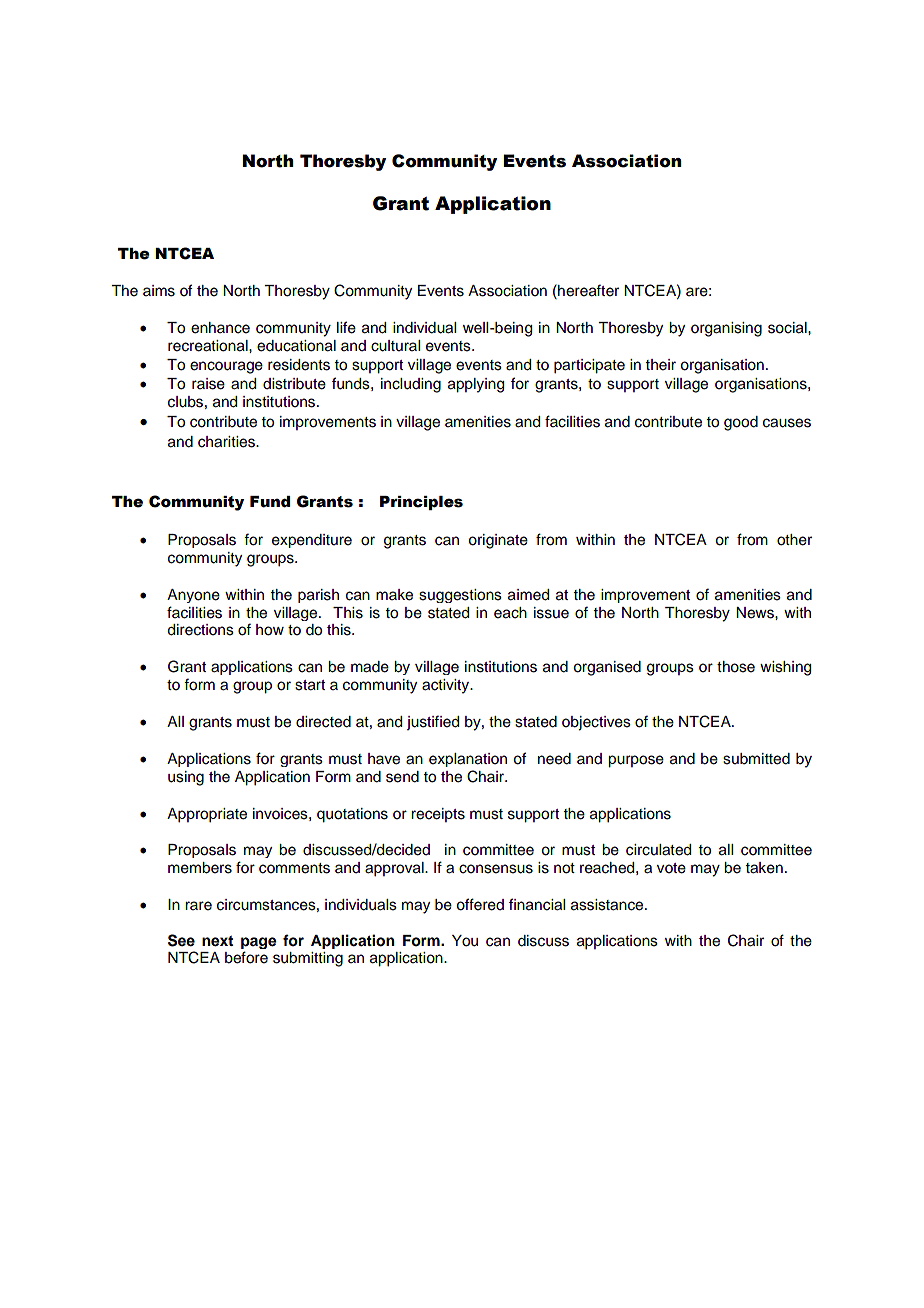 This screenshot has width=924, height=1308. Describe the element at coordinates (217, 941) in the screenshot. I see `next` at that location.
